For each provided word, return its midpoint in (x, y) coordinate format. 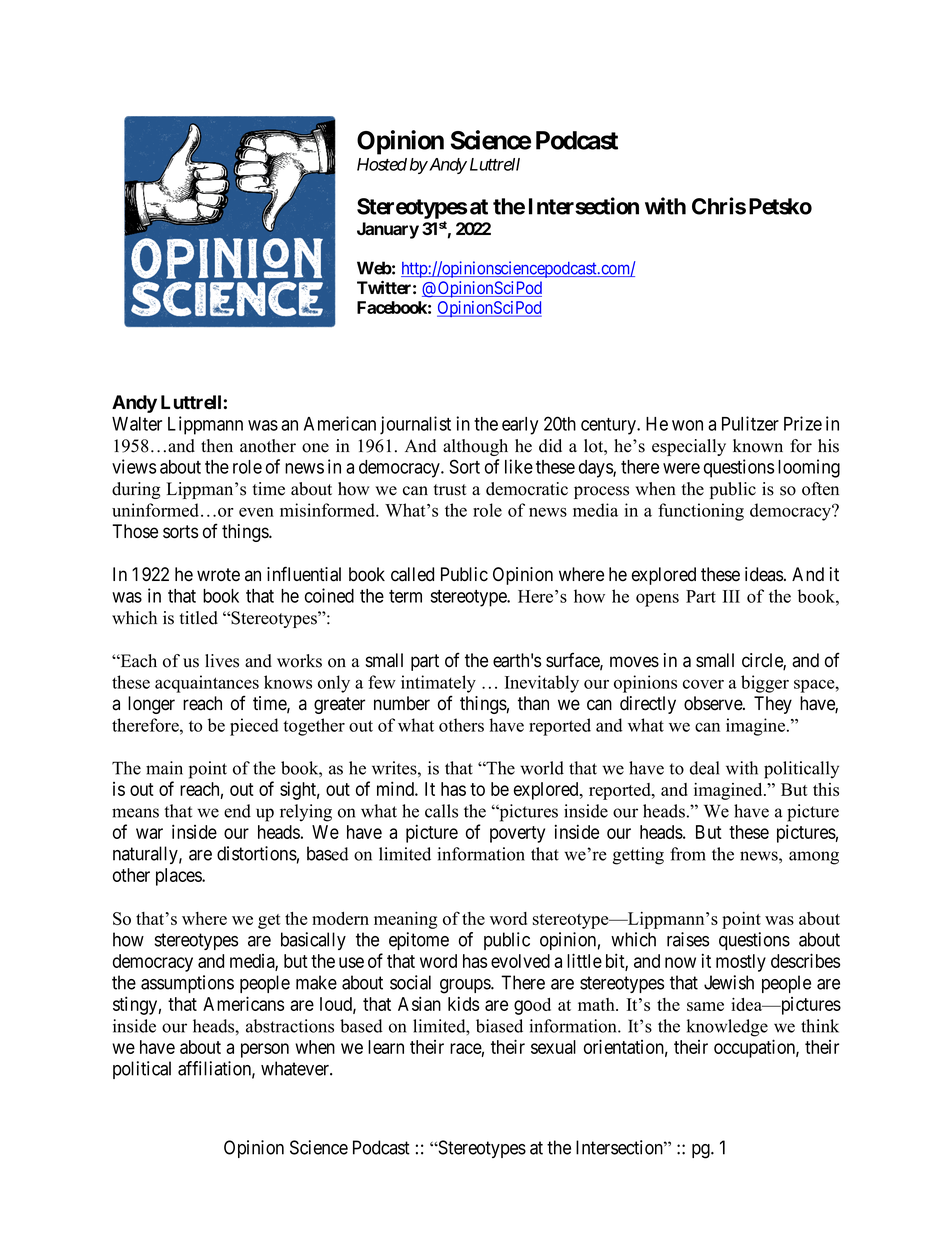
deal (704, 768)
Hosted (382, 164)
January (388, 230)
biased (499, 1026)
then (217, 446)
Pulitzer (750, 423)
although (475, 447)
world (542, 768)
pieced (254, 727)
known (758, 446)
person (265, 1050)
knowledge (727, 1028)
